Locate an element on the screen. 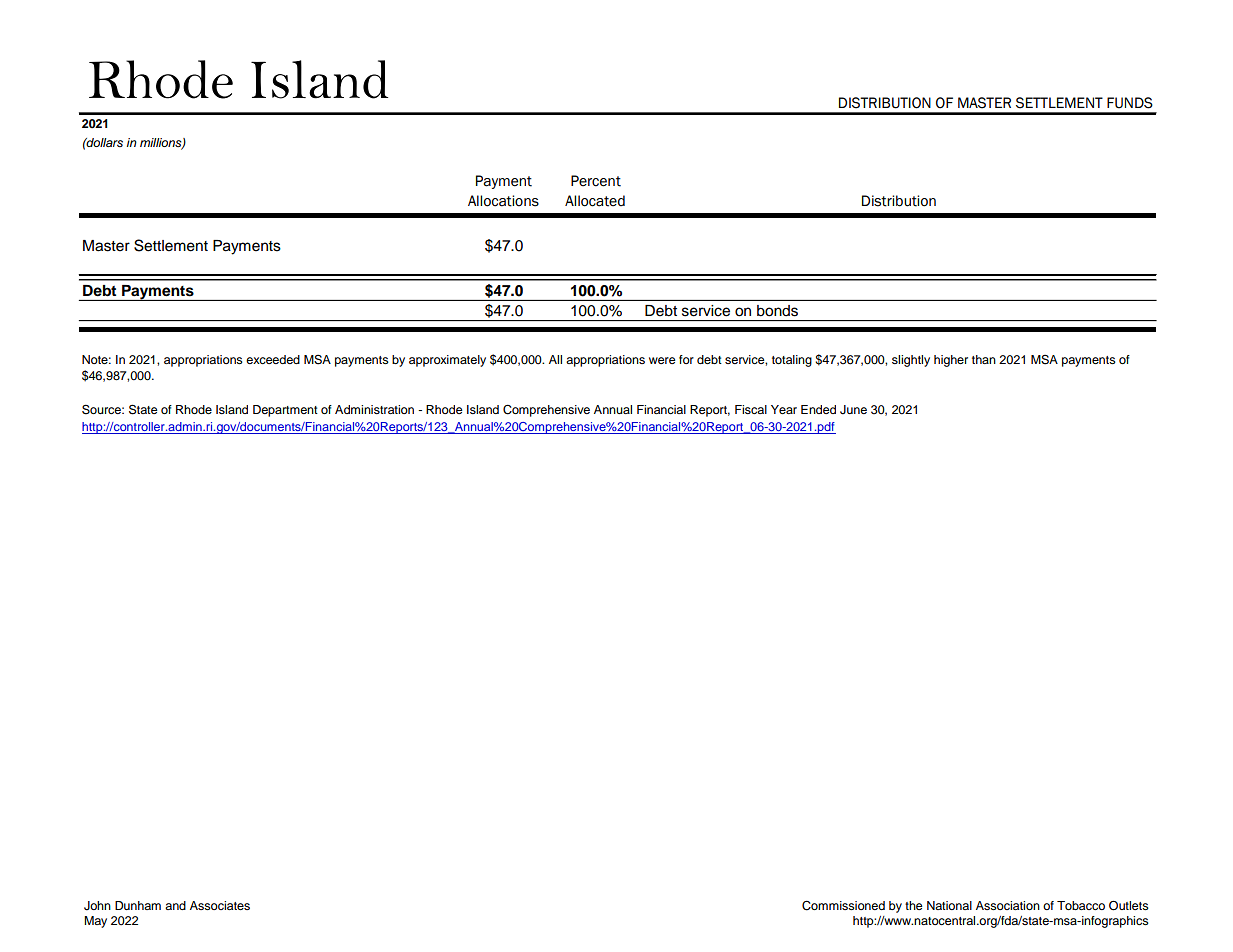 This screenshot has width=1233, height=952. Allocations is located at coordinates (503, 201).
